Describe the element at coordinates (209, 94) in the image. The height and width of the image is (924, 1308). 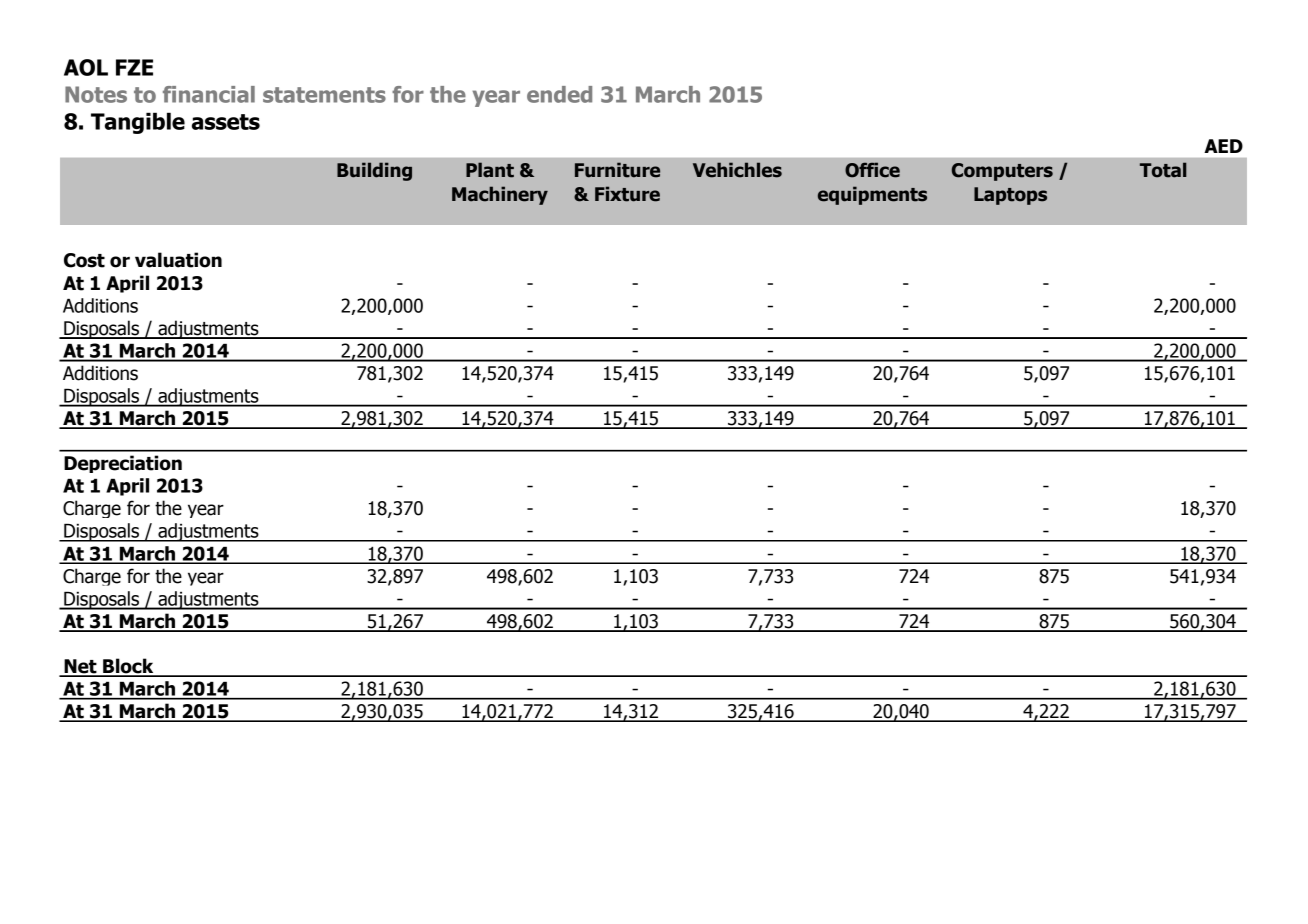
I see `financial` at that location.
